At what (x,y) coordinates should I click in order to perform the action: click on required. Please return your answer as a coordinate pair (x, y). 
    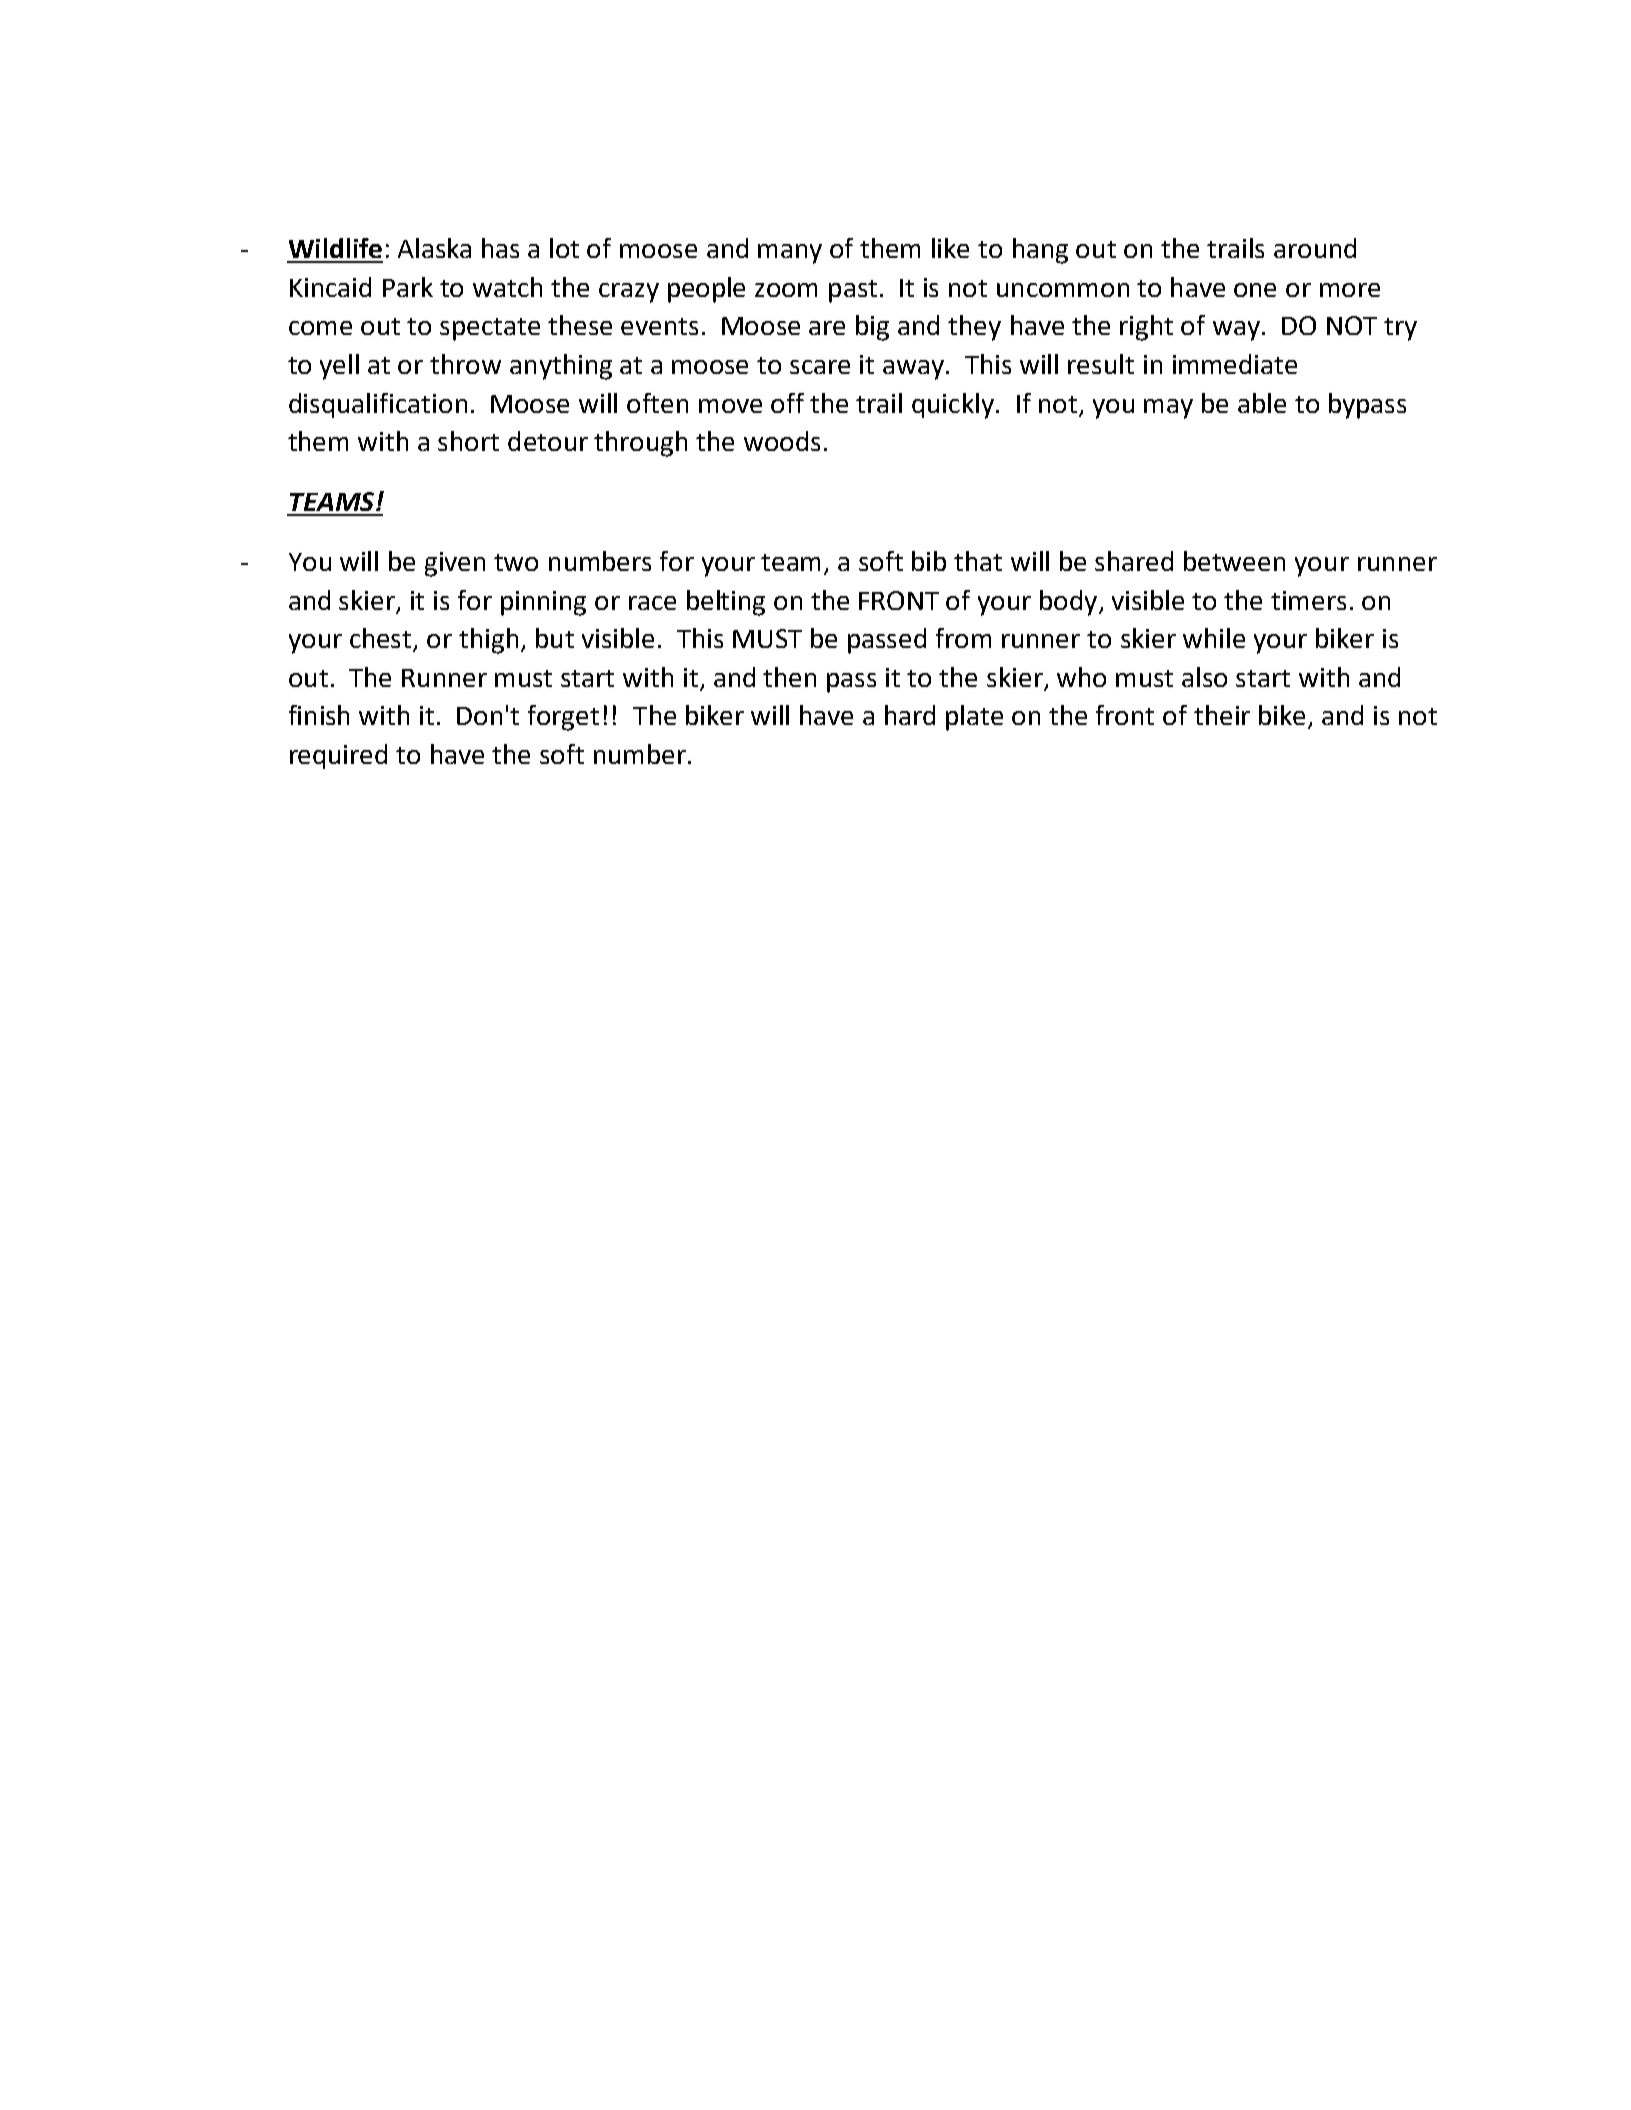
    Looking at the image, I should click on (338, 756).
